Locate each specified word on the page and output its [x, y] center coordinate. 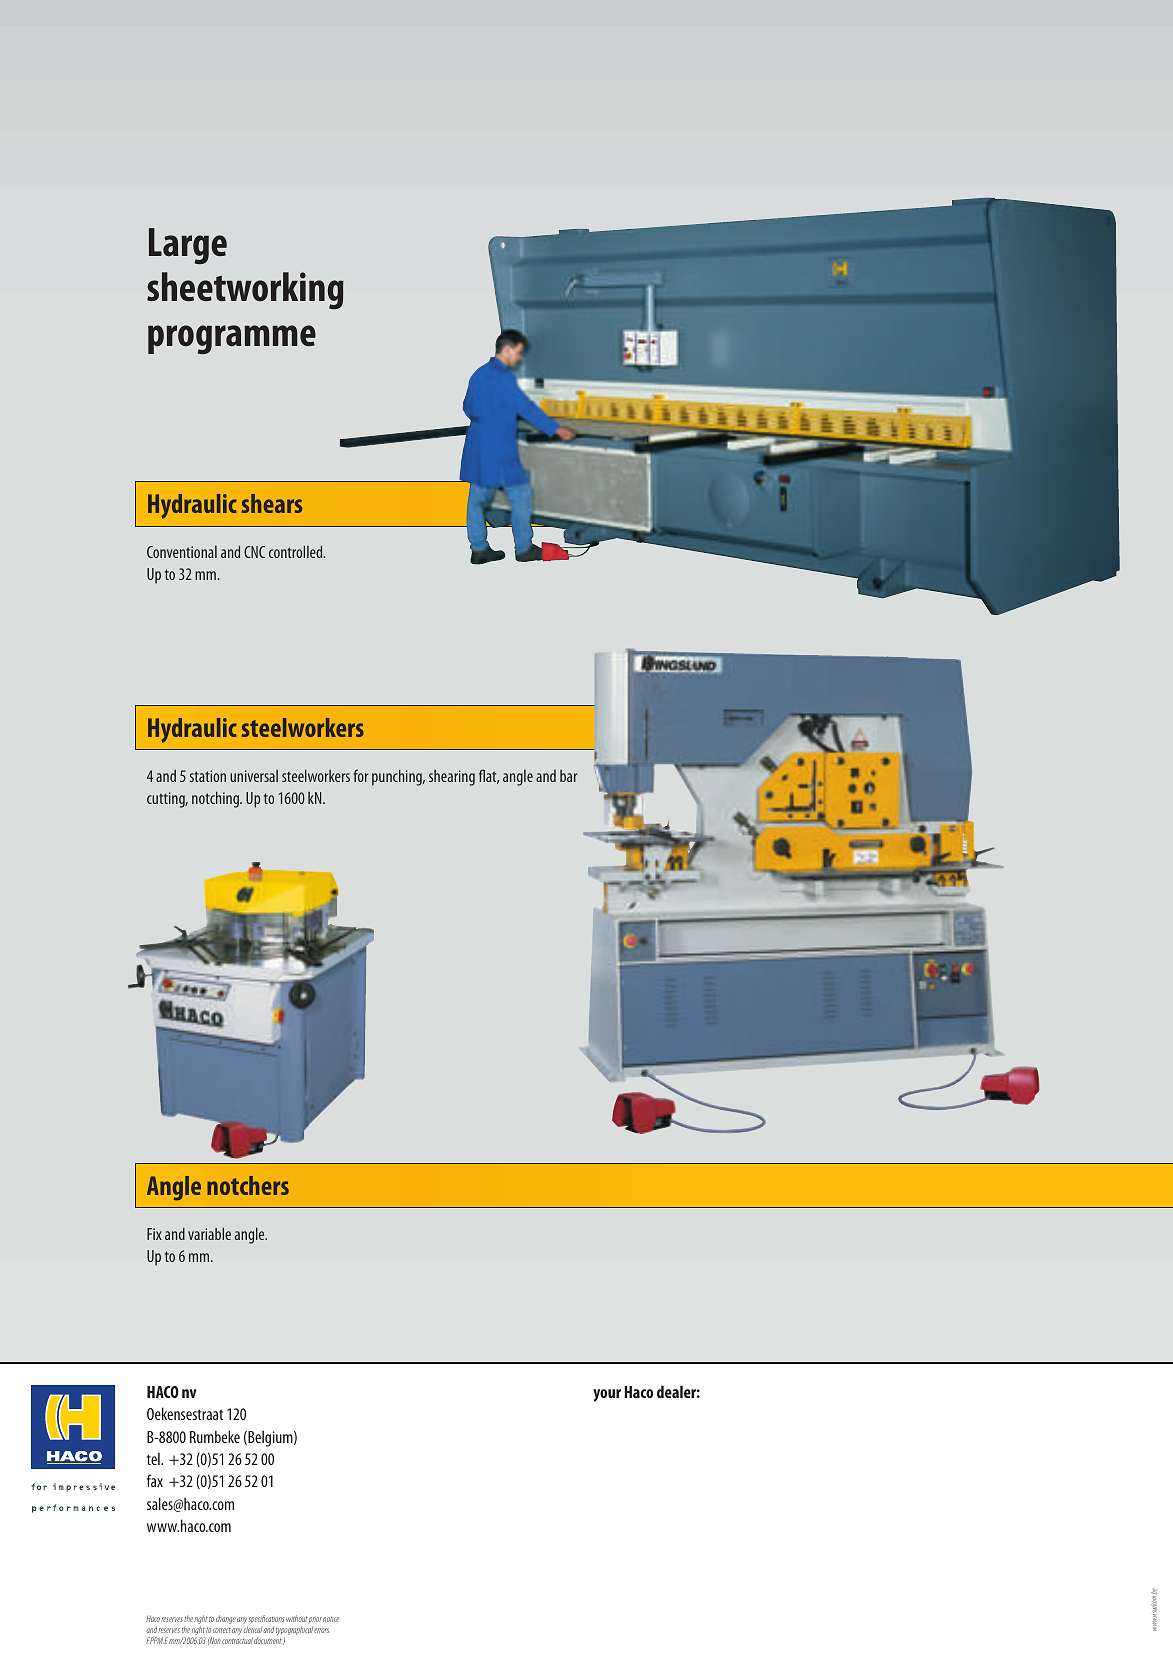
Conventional [182, 552]
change [226, 1619]
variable [209, 1233]
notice [331, 1619]
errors [322, 1630]
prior [315, 1620]
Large [188, 246]
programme [232, 340]
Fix [154, 1234]
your [607, 1395]
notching [216, 799]
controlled [297, 551]
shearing [452, 778]
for [360, 775]
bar [568, 776]
